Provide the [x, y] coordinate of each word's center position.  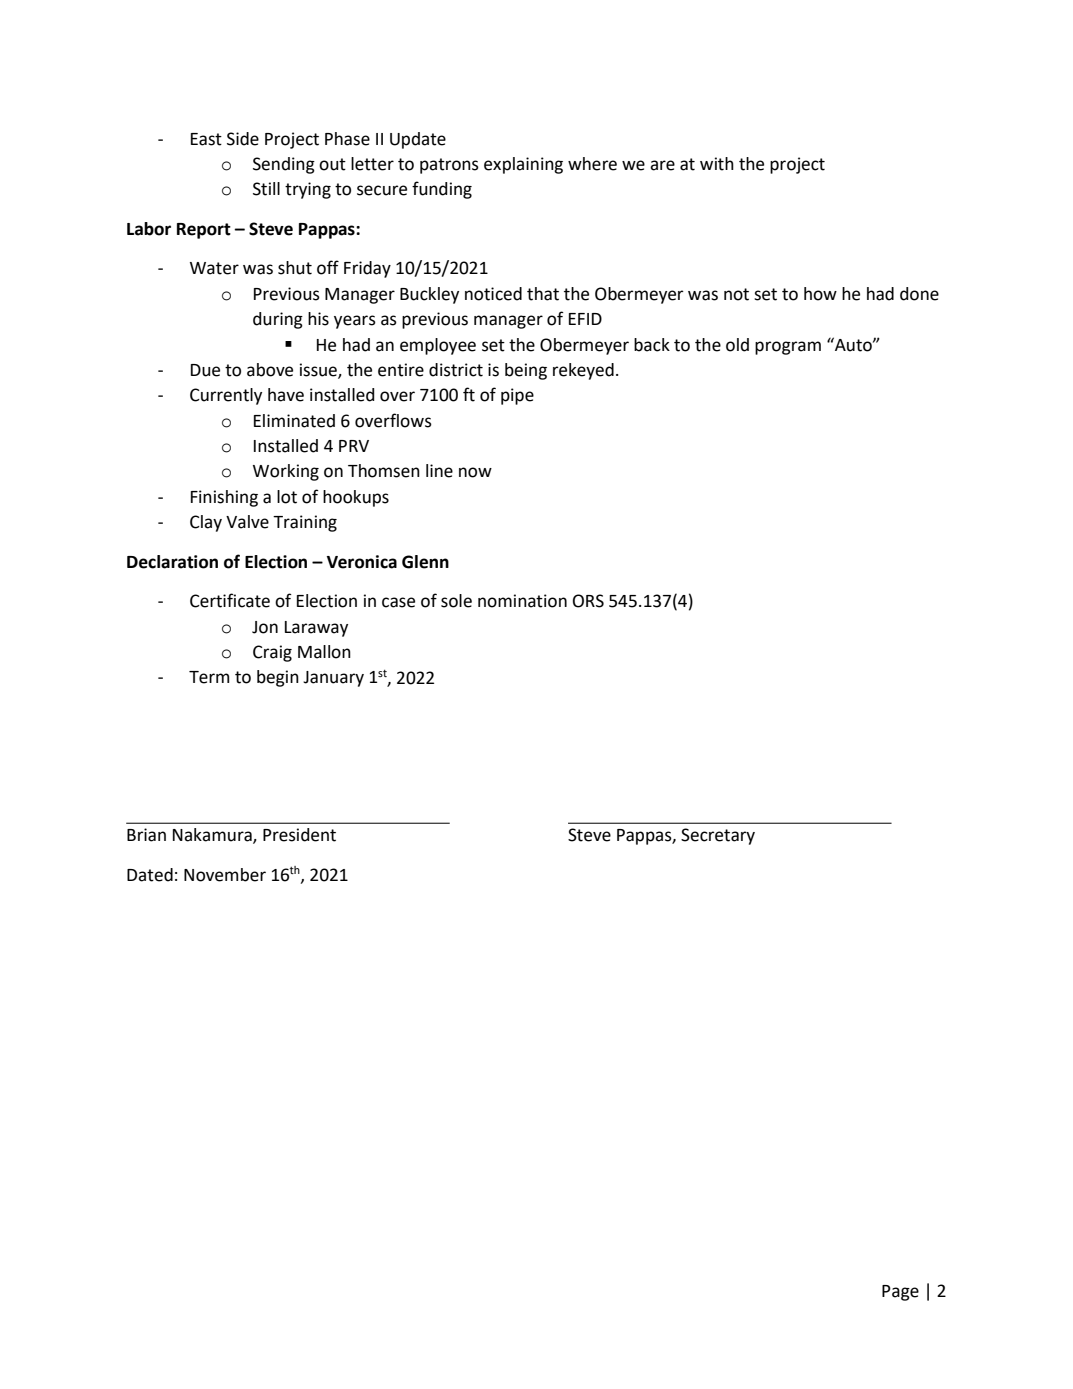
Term [209, 677]
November [225, 875]
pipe [517, 396]
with [717, 164]
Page [900, 1293]
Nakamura [213, 836]
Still [266, 189]
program [788, 348]
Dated [150, 875]
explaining [523, 165]
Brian [146, 835]
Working [286, 472]
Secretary [718, 836]
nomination [522, 601]
